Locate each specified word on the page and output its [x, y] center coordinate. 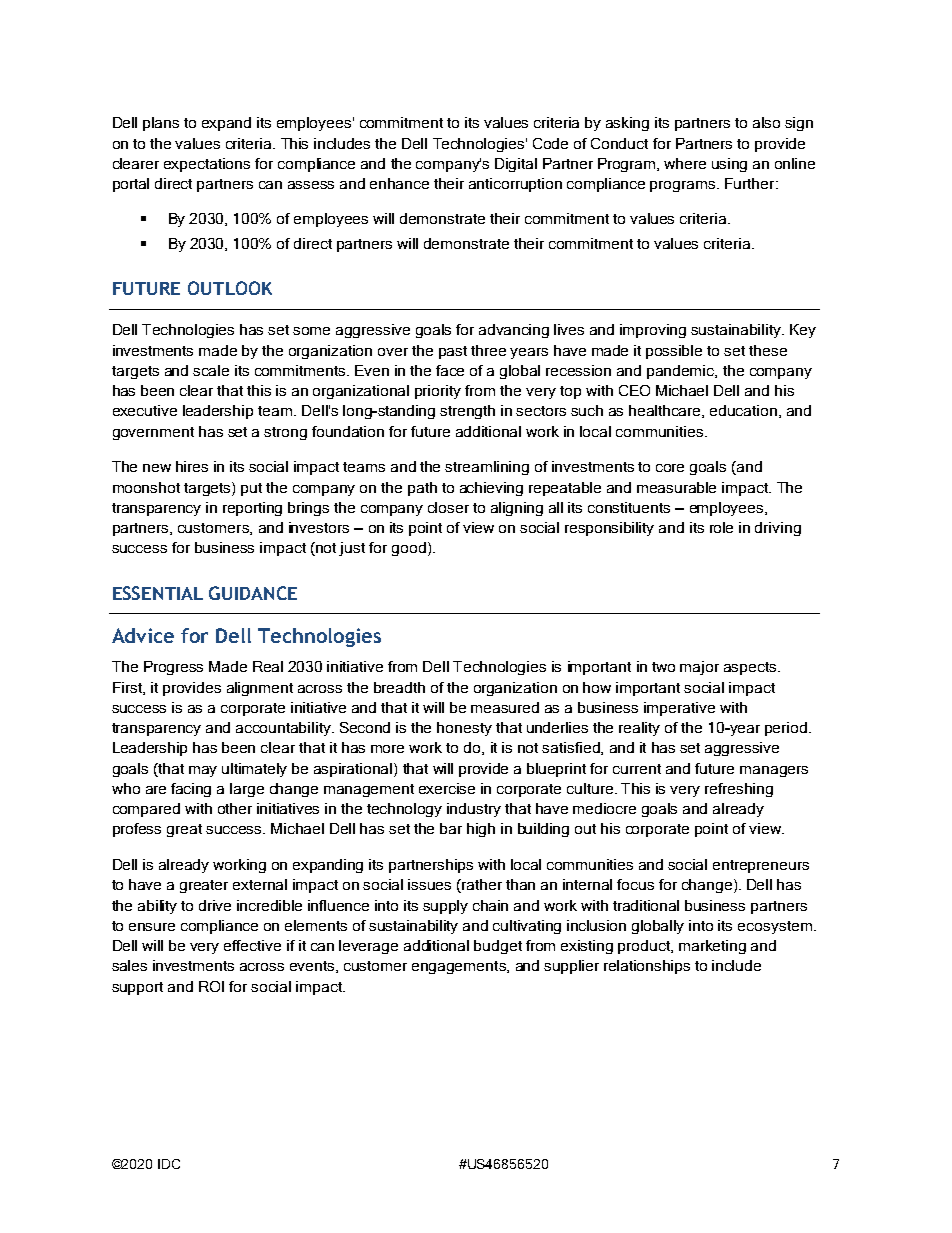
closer [448, 507]
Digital [516, 165]
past [453, 352]
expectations [207, 165]
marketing [712, 947]
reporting [252, 509]
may [203, 771]
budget [498, 947]
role [721, 527]
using [729, 165]
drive [215, 905]
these [768, 350]
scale [211, 370]
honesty [464, 729]
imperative [679, 709]
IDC [169, 1164]
